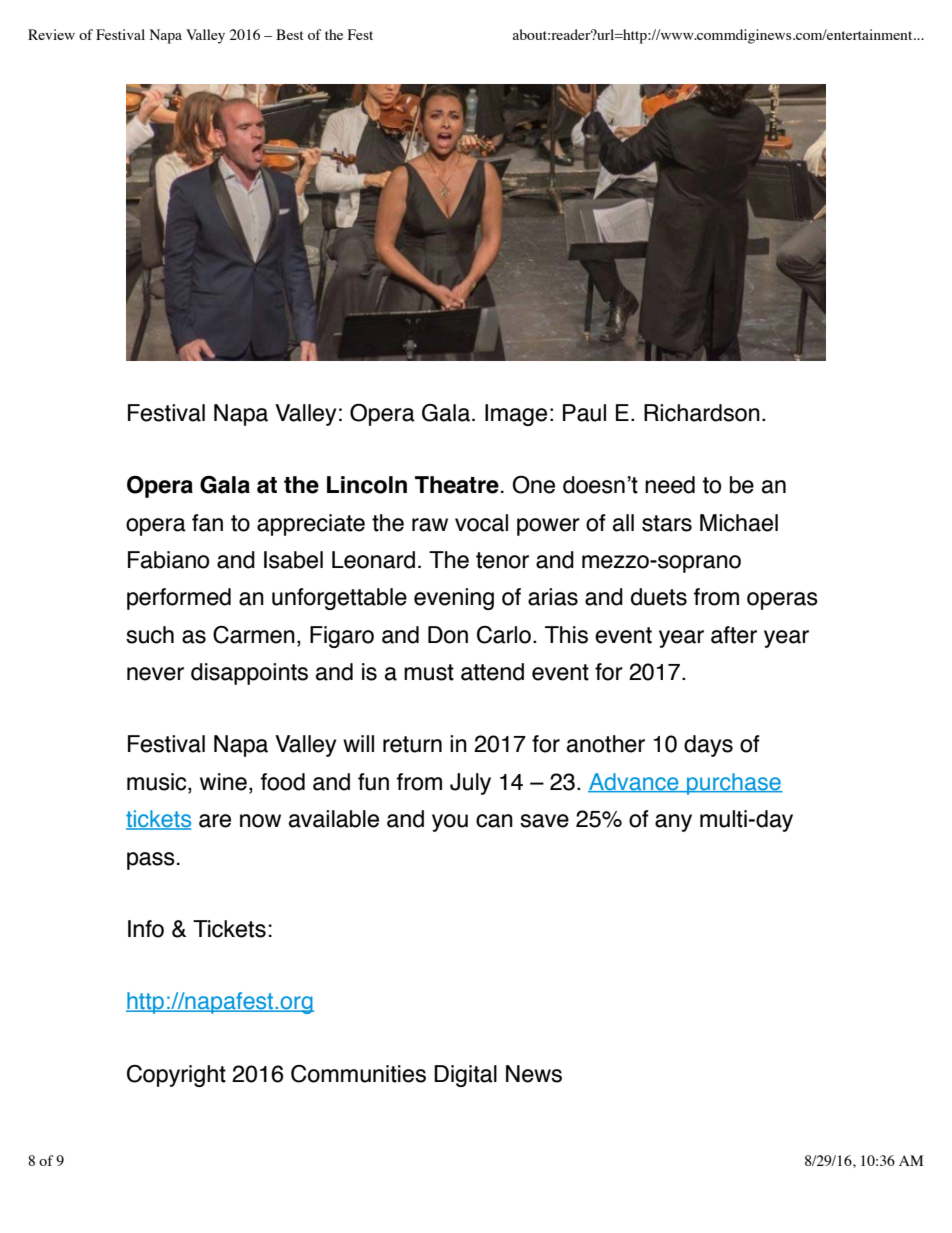 This document has width=952, height=1233. I want to click on any, so click(673, 823).
